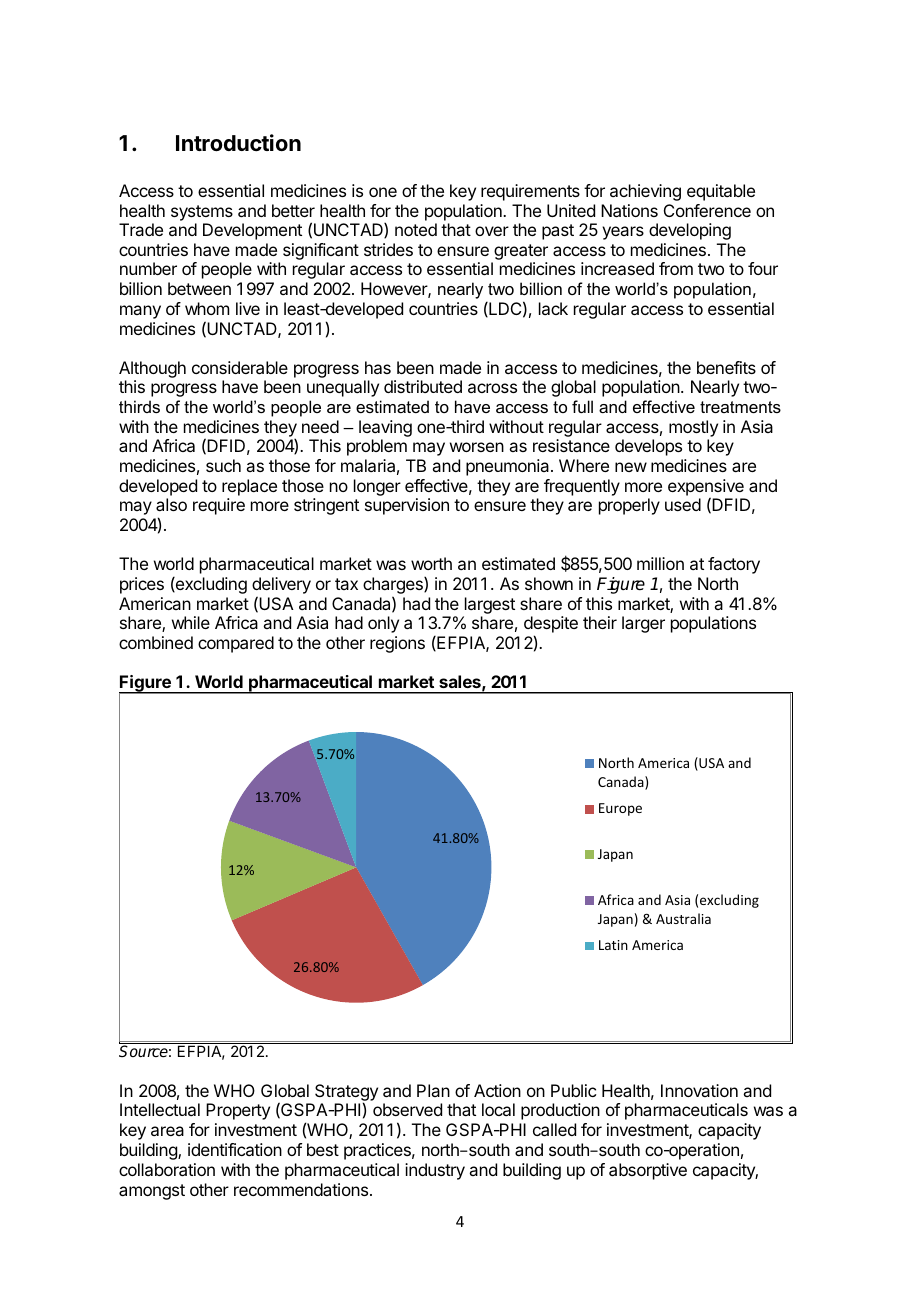 The width and height of the screenshot is (924, 1308). What do you see at coordinates (236, 644) in the screenshot?
I see `compared` at bounding box center [236, 644].
